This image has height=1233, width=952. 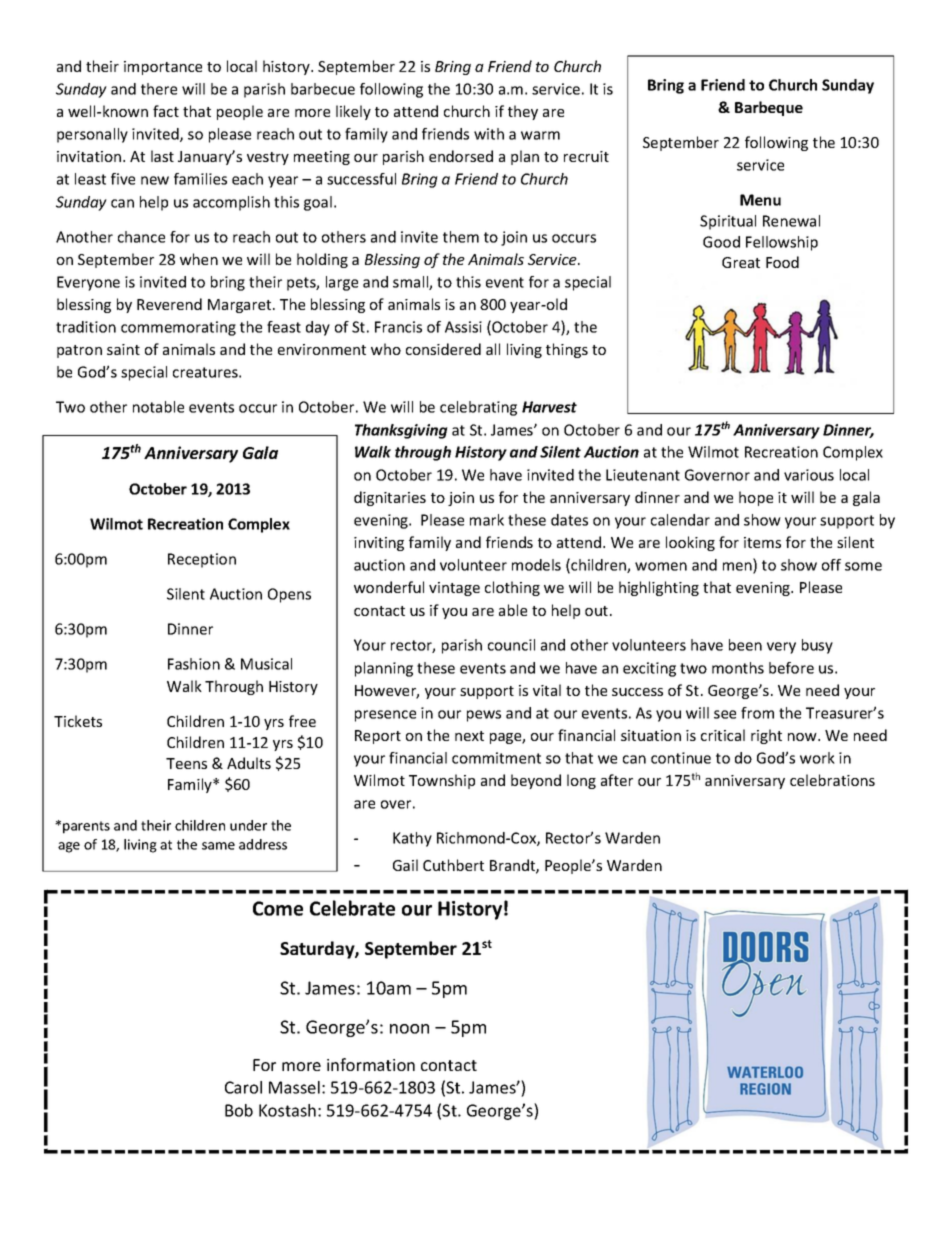 What do you see at coordinates (243, 1087) in the image?
I see `Carol` at bounding box center [243, 1087].
